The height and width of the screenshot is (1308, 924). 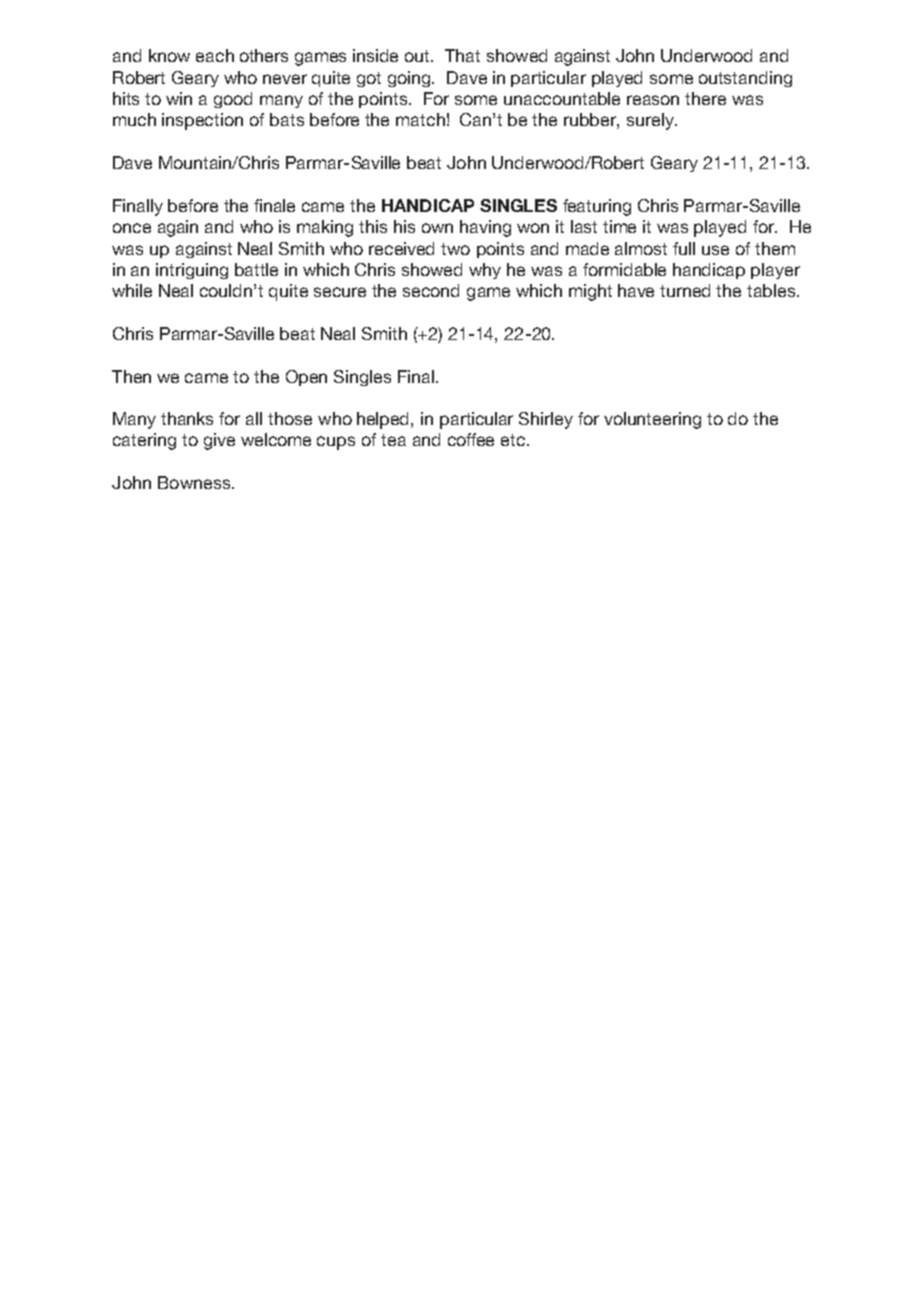 I want to click on give, so click(x=219, y=441).
